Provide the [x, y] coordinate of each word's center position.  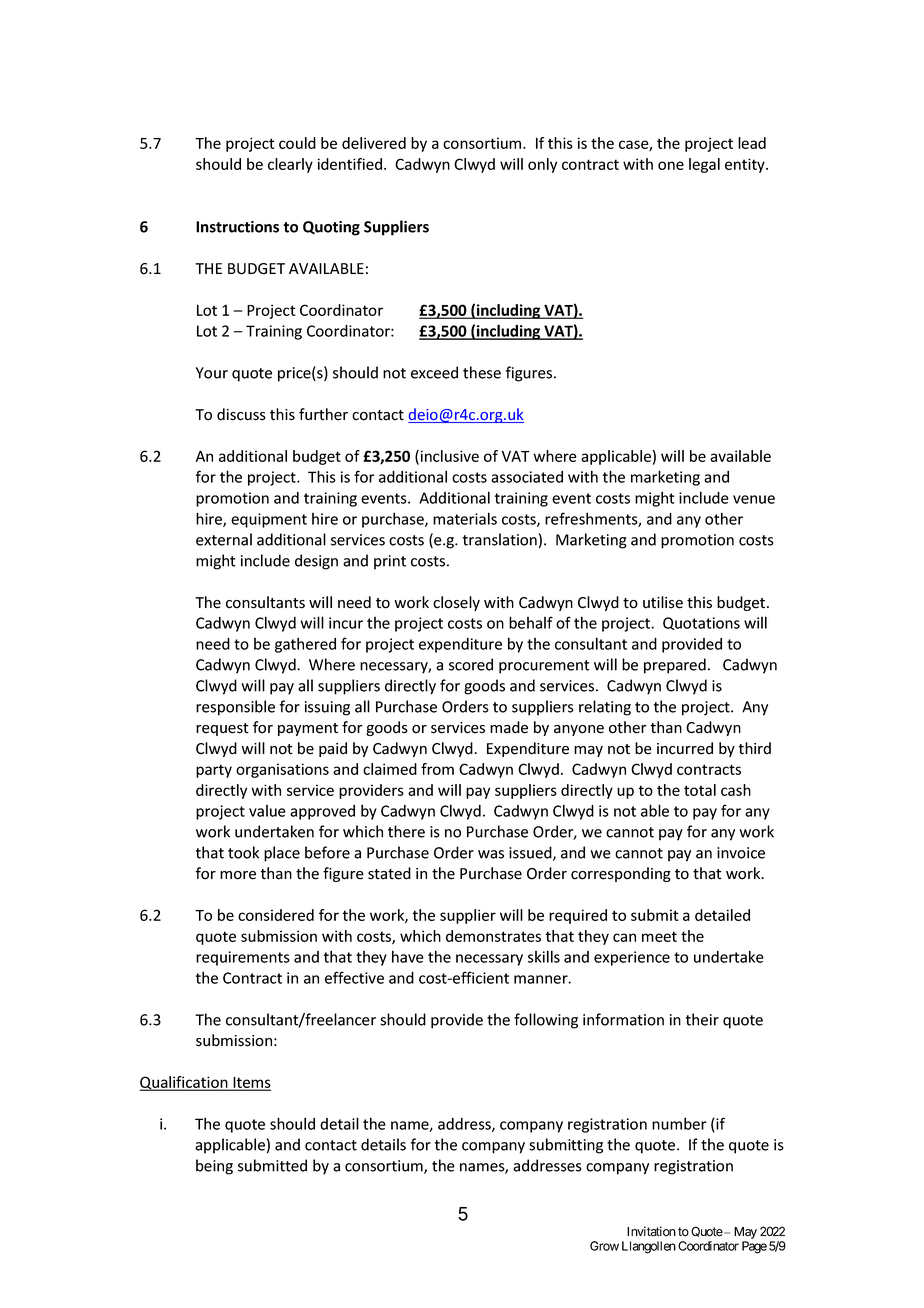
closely [456, 603]
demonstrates [493, 936]
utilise [663, 602]
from [437, 769]
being [214, 1167]
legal [704, 165]
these [482, 372]
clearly [290, 165]
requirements [243, 958]
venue [754, 499]
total [700, 790]
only [542, 165]
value [267, 811]
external [224, 539]
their [702, 1019]
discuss [241, 414]
